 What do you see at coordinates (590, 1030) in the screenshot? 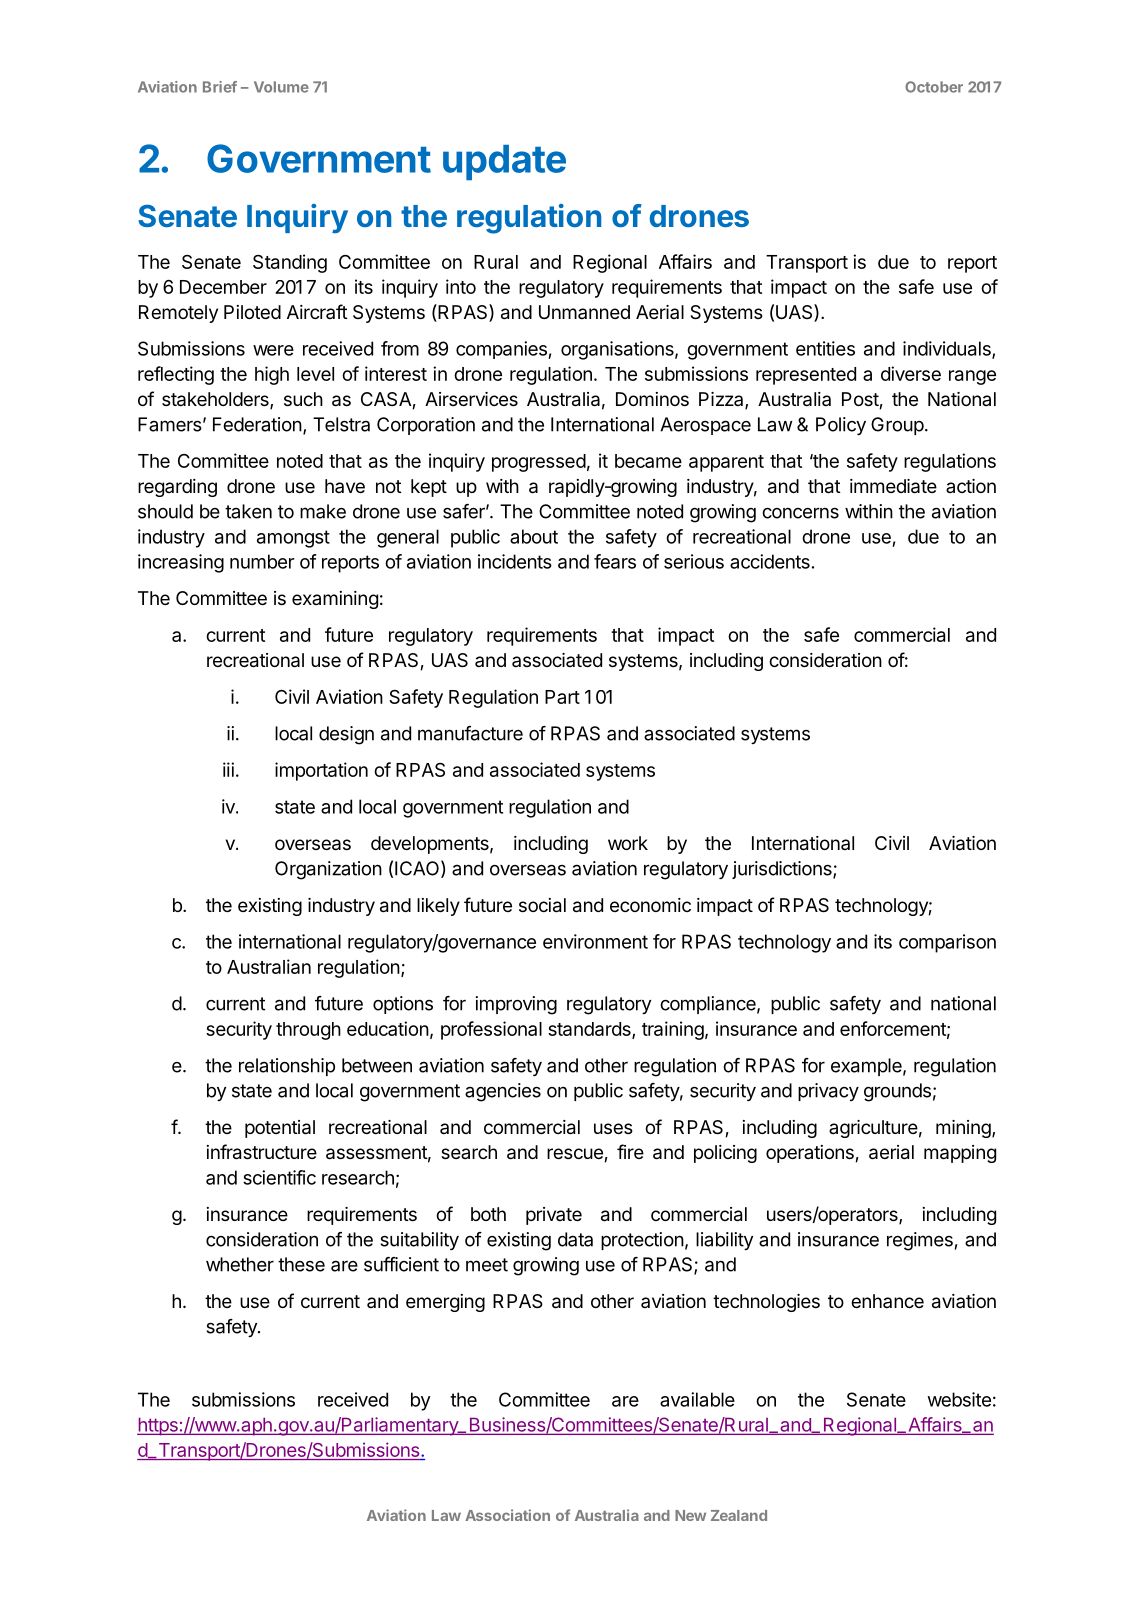
I see `standards` at bounding box center [590, 1030].
